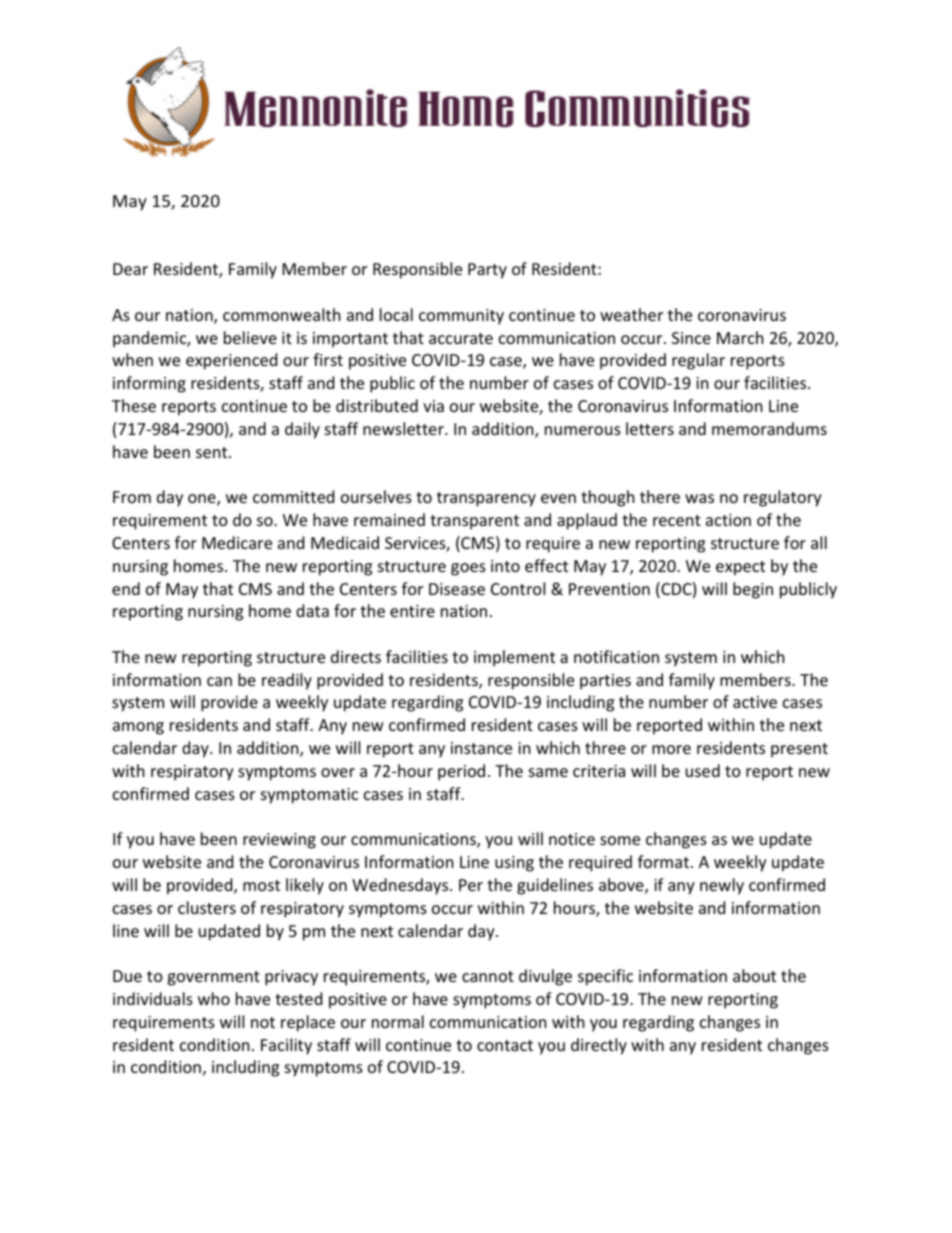  What do you see at coordinates (486, 499) in the page?
I see `transparency` at bounding box center [486, 499].
